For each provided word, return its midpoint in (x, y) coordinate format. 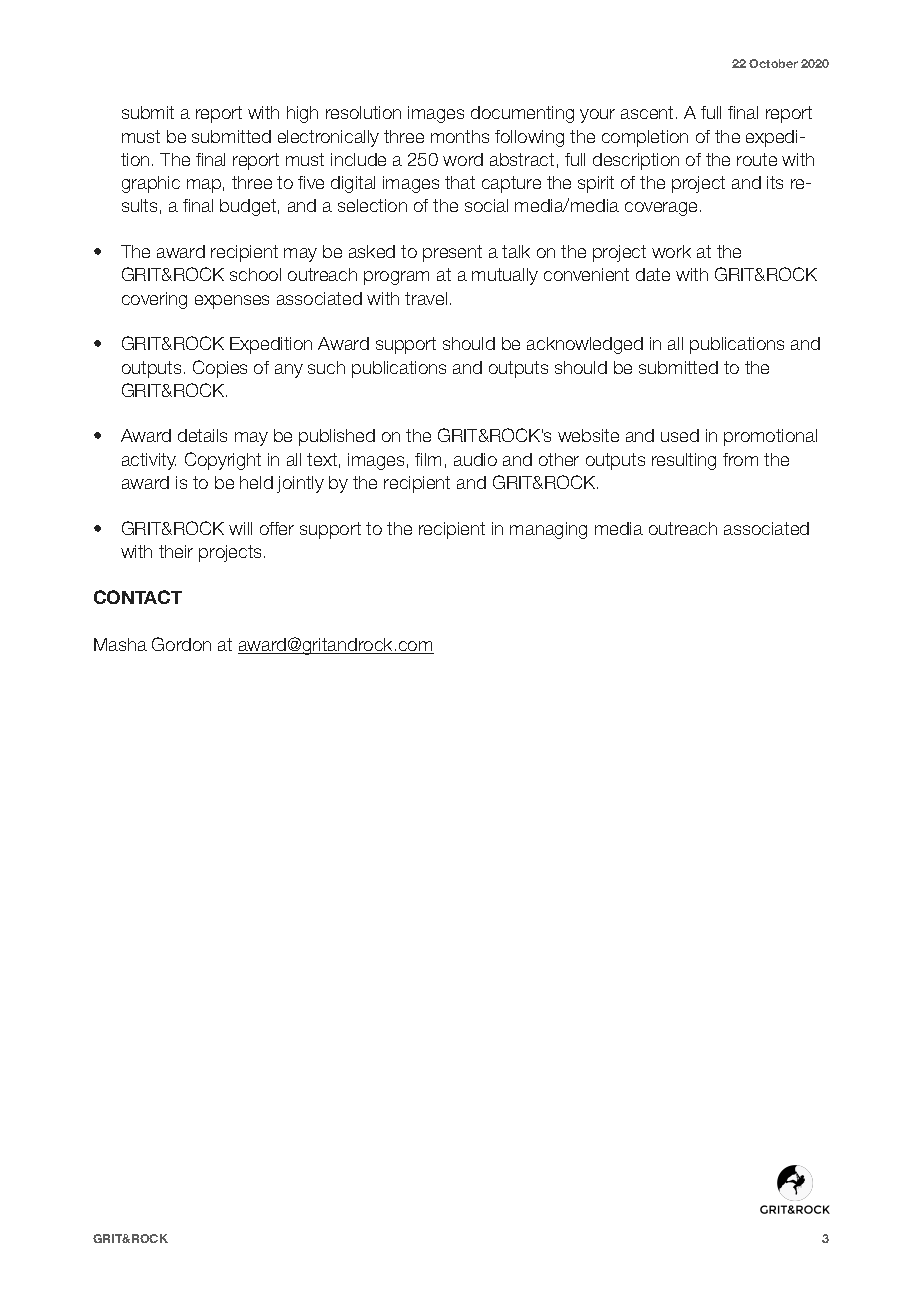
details (202, 435)
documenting (522, 114)
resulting (684, 461)
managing (548, 530)
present (452, 253)
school (255, 274)
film (428, 459)
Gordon (181, 644)
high (302, 114)
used (680, 435)
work (671, 251)
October (773, 63)
